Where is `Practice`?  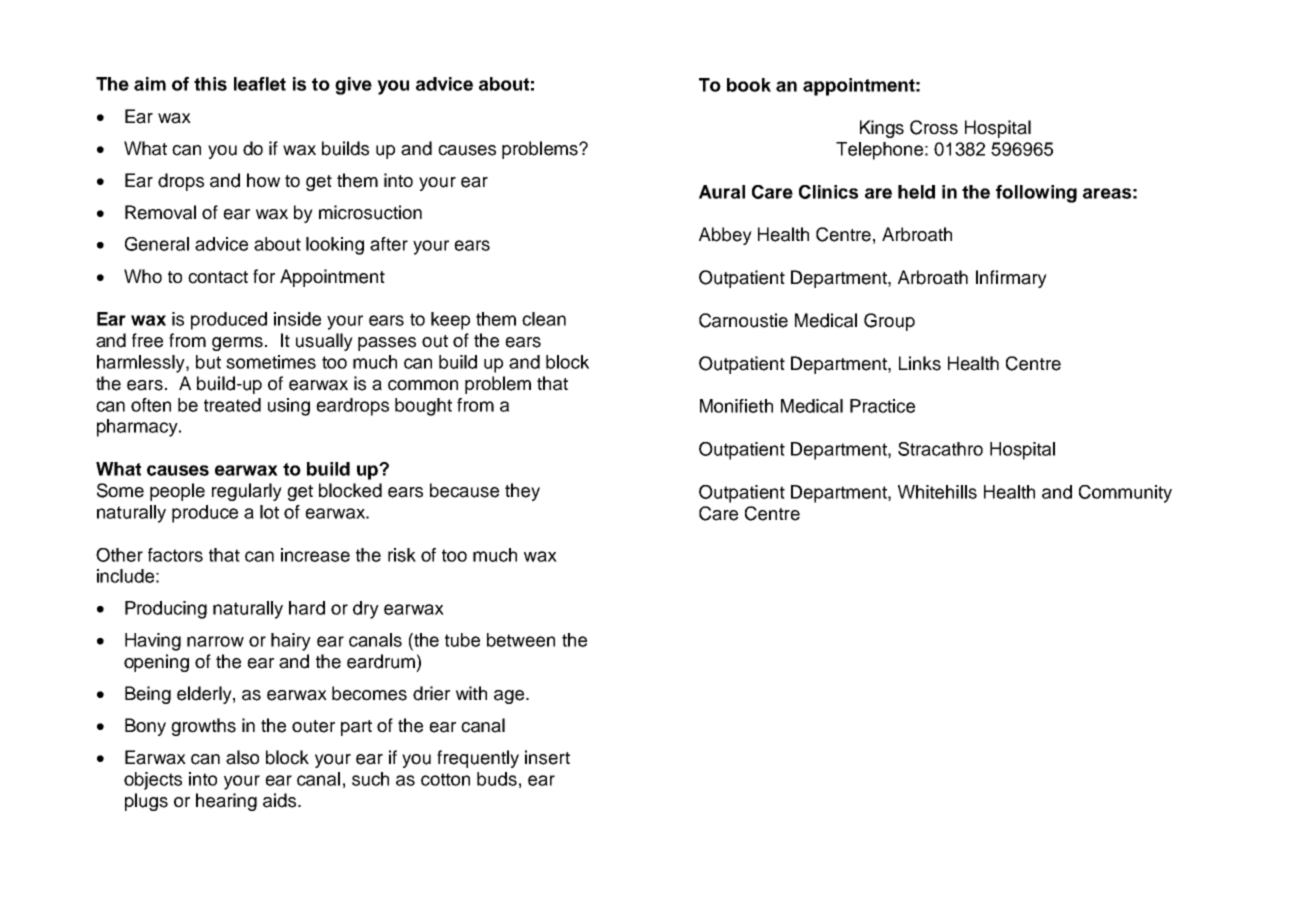
Practice is located at coordinates (882, 406).
